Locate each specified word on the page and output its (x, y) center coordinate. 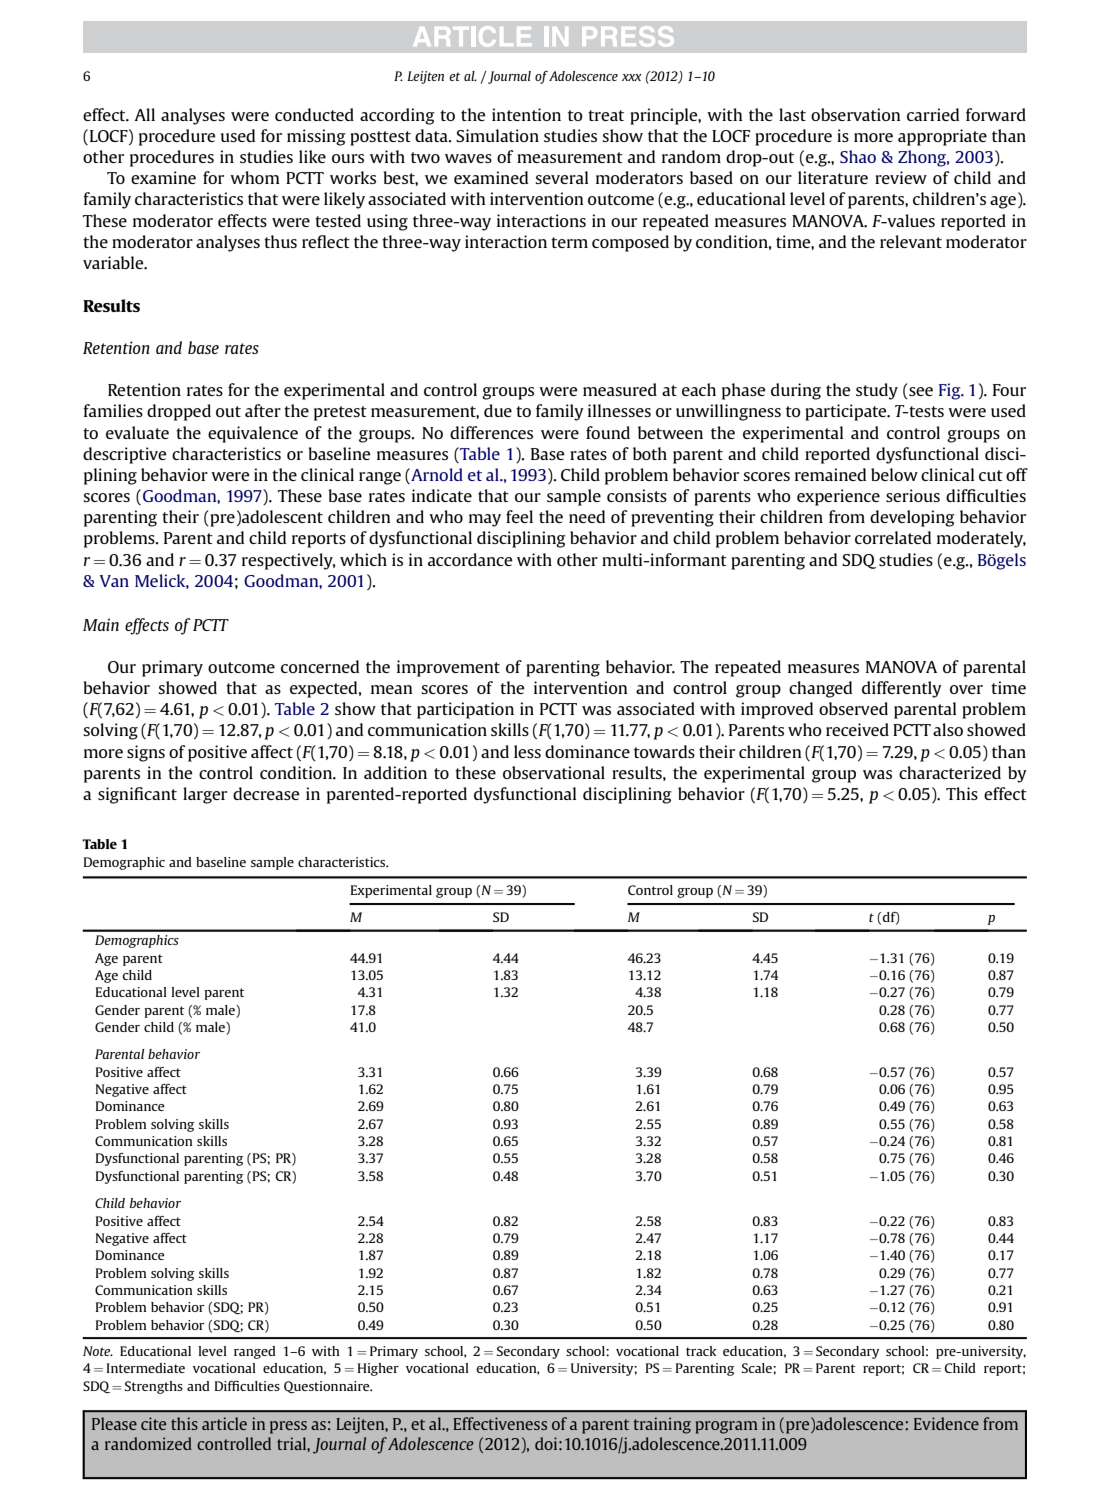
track (701, 1351)
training (662, 1425)
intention (526, 114)
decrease (266, 793)
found (608, 432)
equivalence (253, 434)
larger (205, 795)
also (948, 729)
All (144, 114)
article (224, 1423)
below (894, 474)
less (527, 751)
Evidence (946, 1423)
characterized (950, 772)
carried (933, 114)
